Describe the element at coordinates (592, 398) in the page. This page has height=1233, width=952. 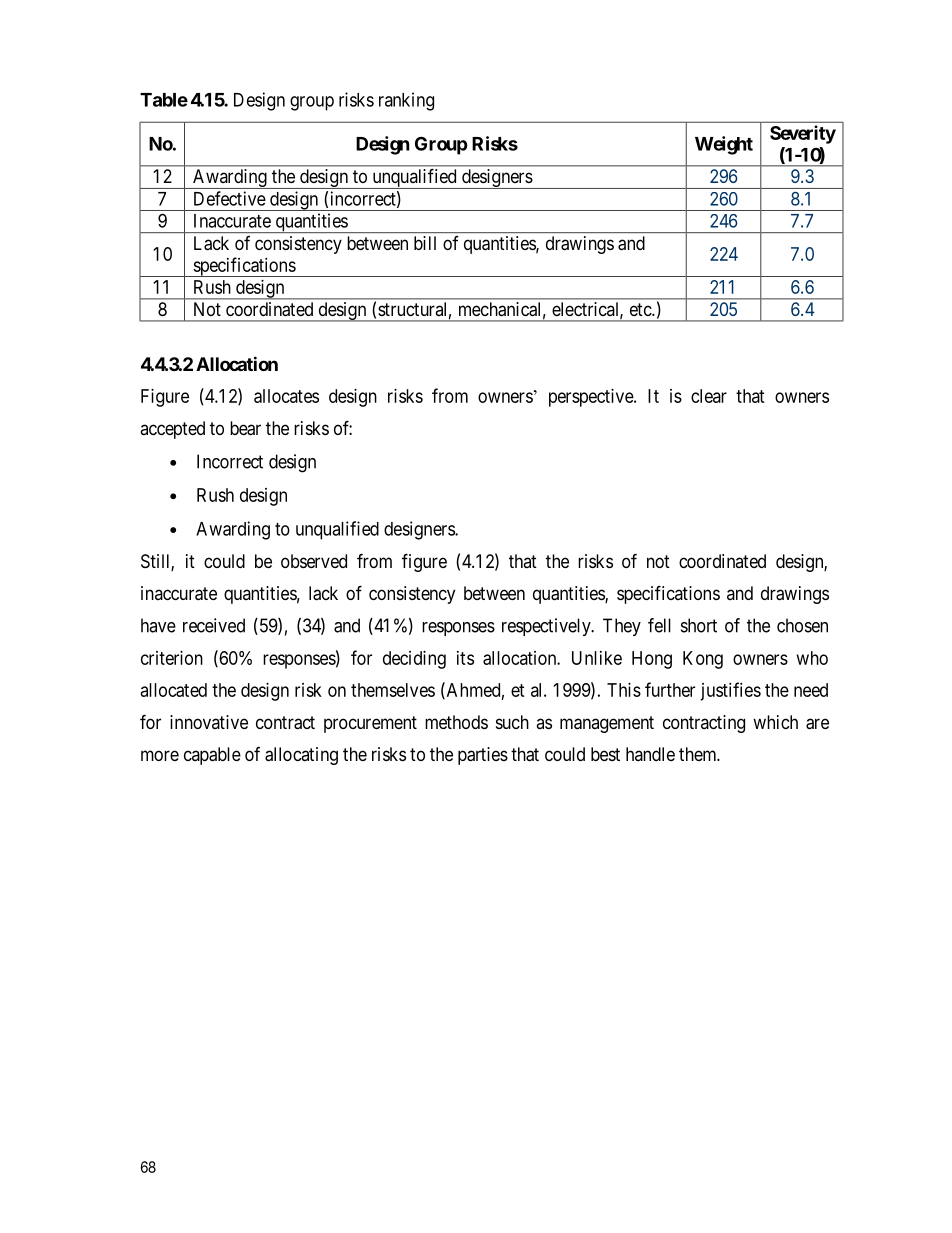
I see `perspective` at that location.
